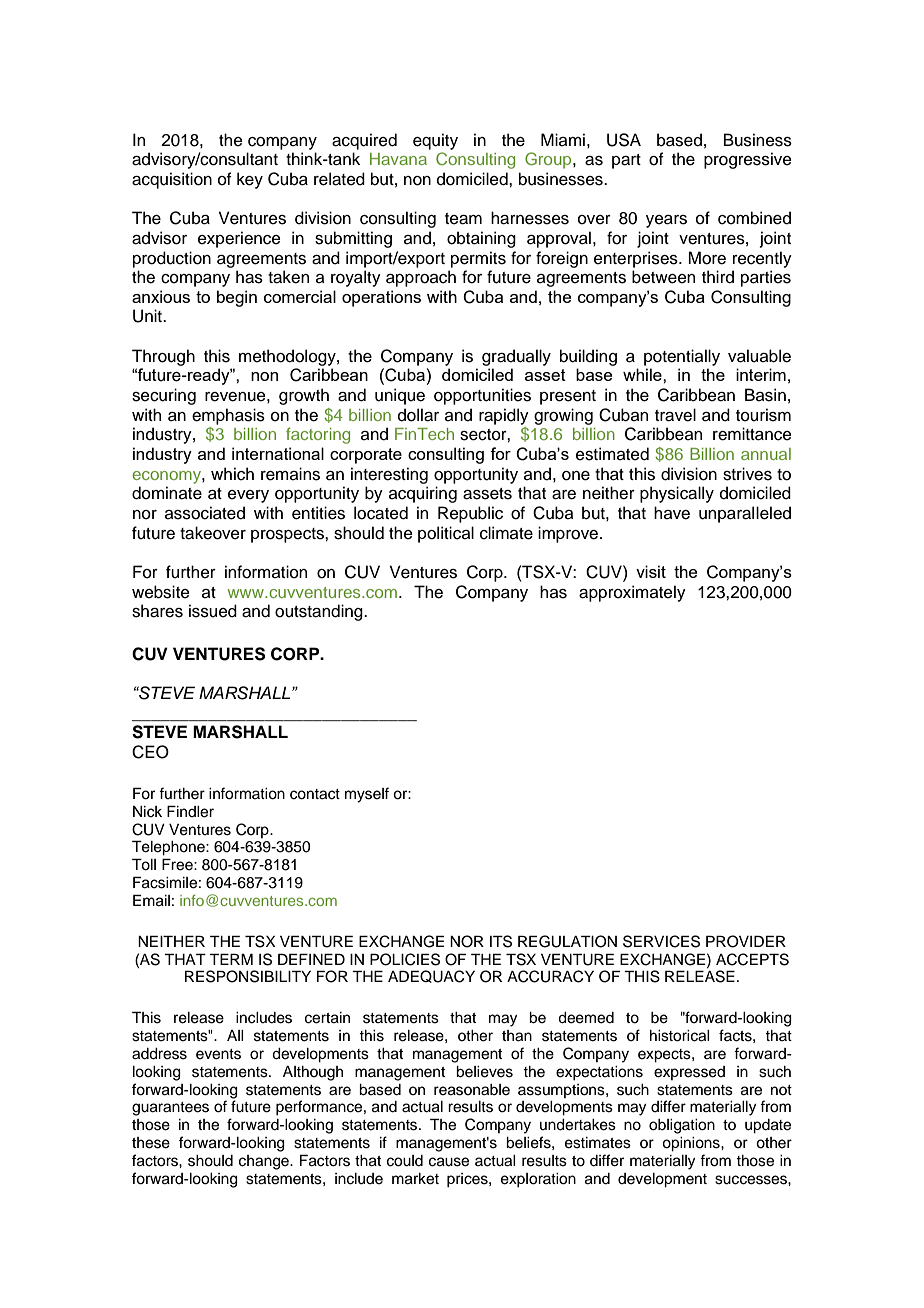 The height and width of the screenshot is (1308, 924). I want to click on gradually, so click(516, 357).
